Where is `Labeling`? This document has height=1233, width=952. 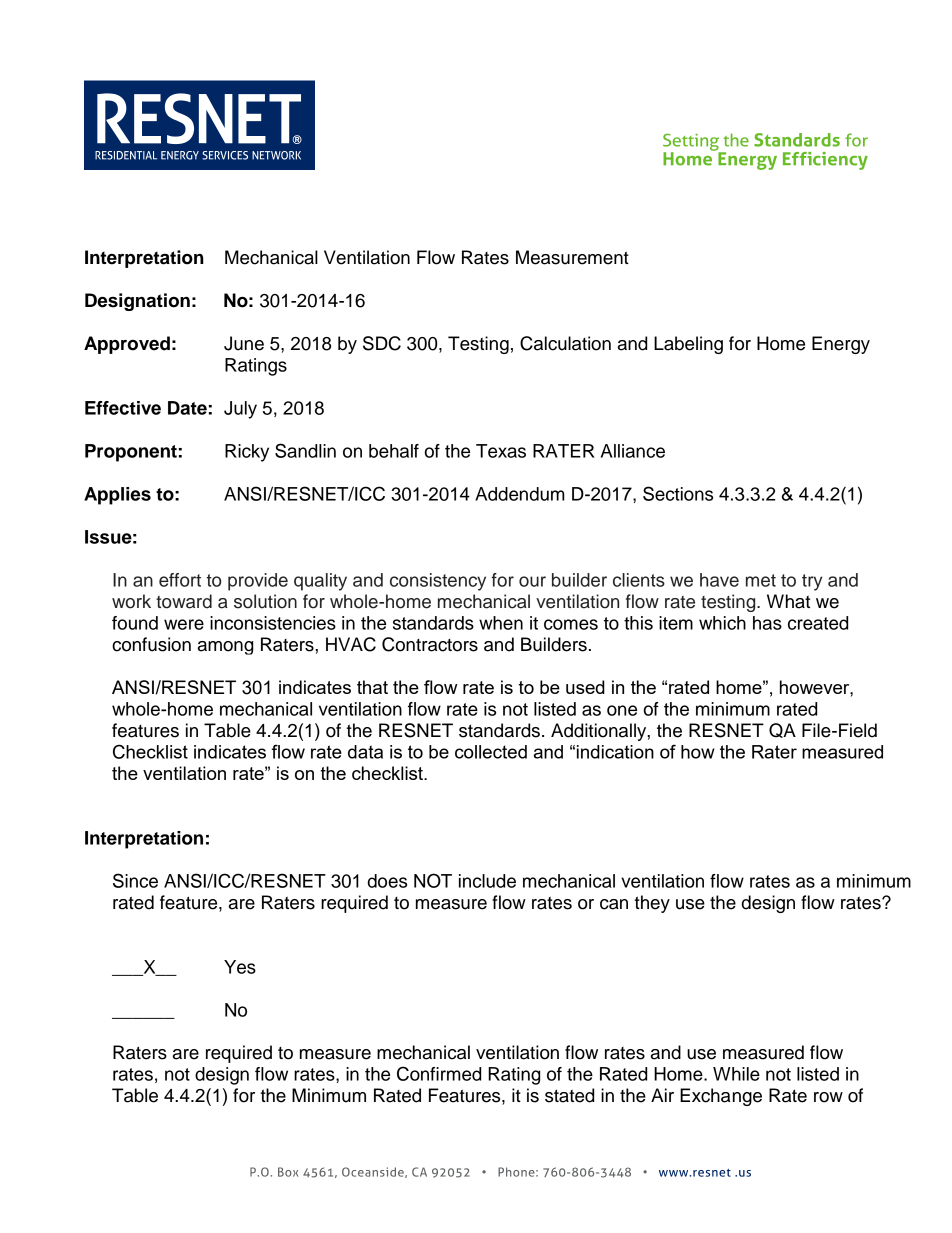
Labeling is located at coordinates (688, 345).
